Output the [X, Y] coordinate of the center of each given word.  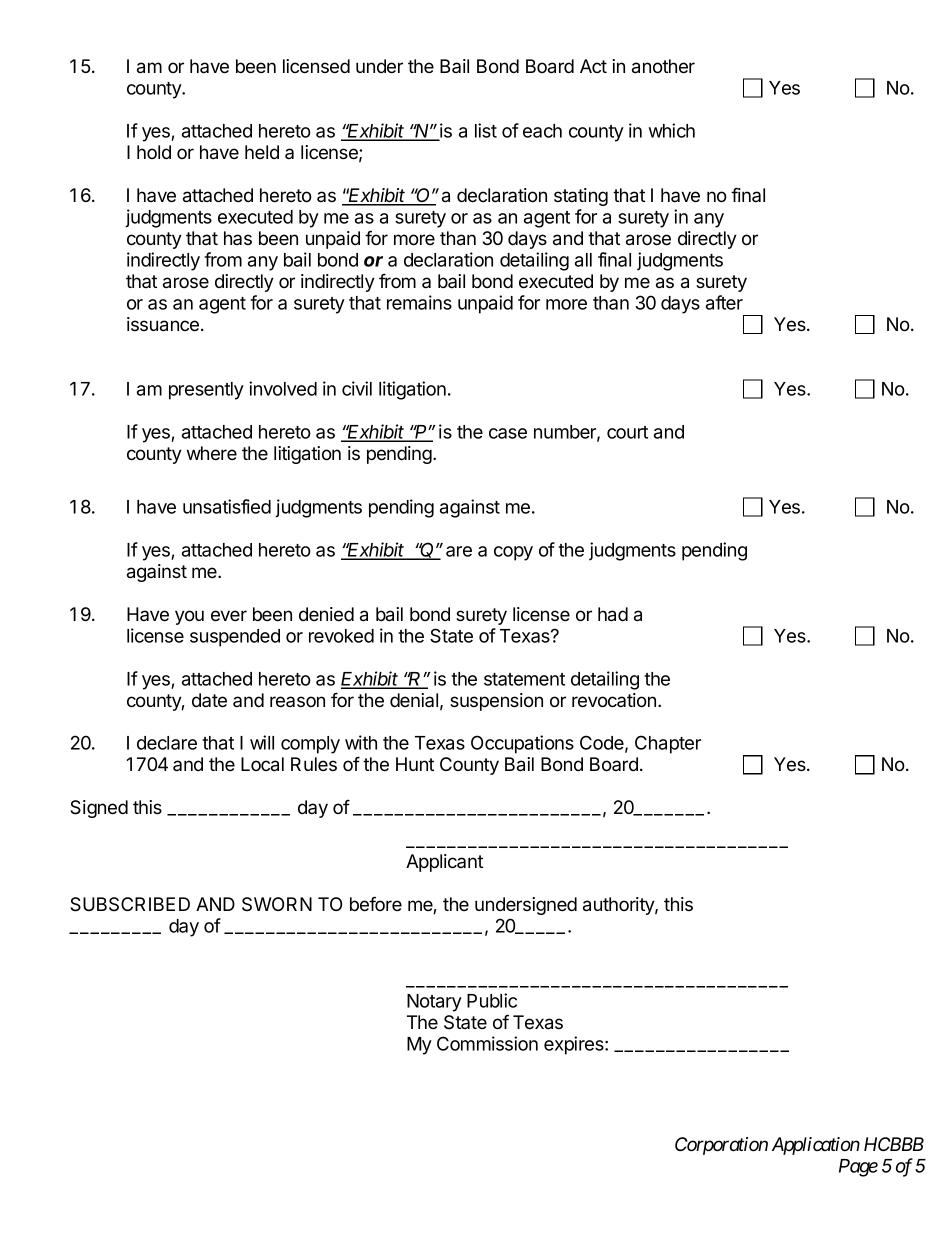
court [627, 432]
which [672, 130]
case [508, 433]
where [212, 453]
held [262, 152]
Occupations [522, 744]
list [486, 130]
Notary [434, 1003]
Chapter [668, 744]
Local [262, 764]
